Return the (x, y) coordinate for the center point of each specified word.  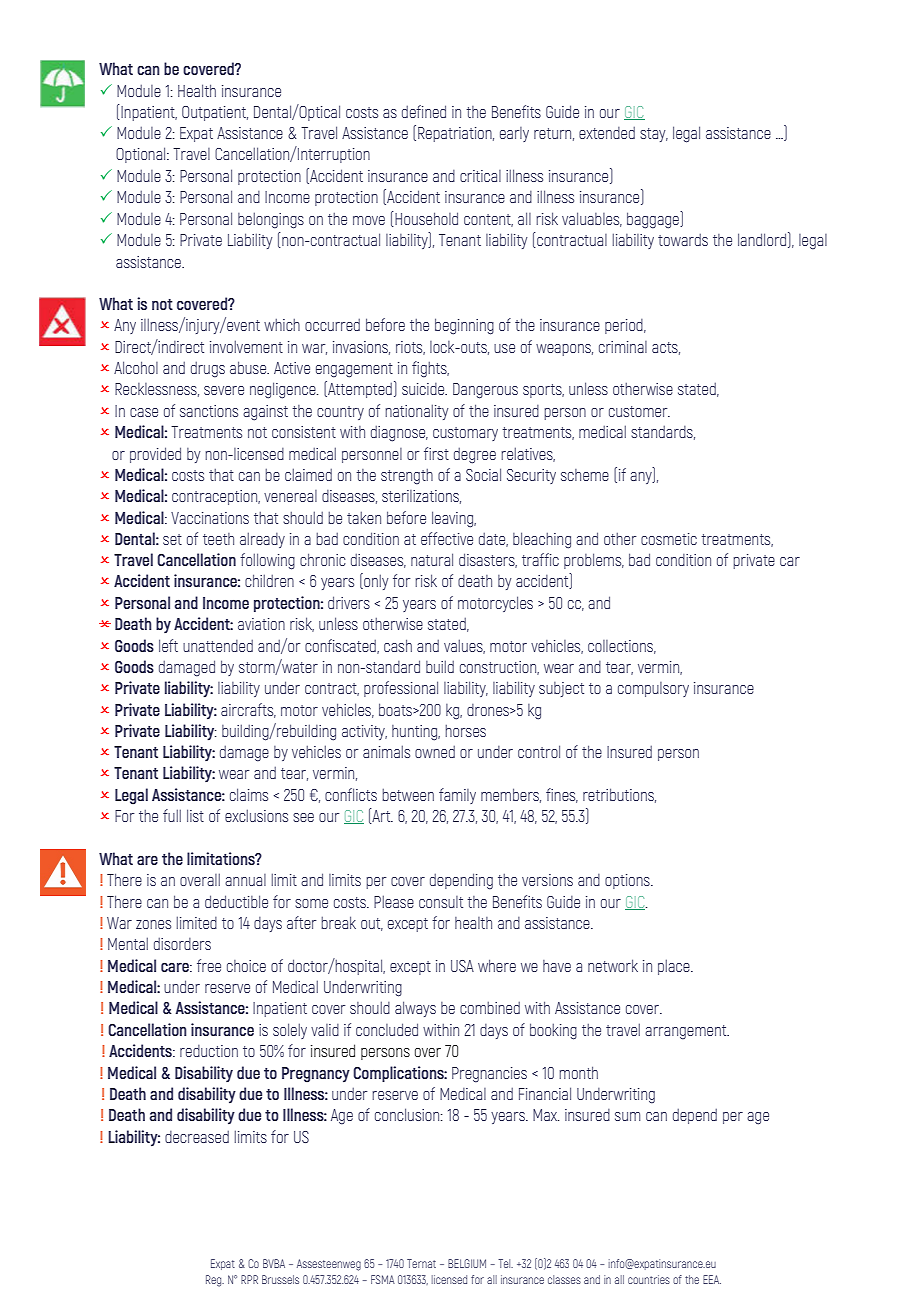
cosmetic (669, 539)
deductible (236, 901)
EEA (712, 1279)
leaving (453, 519)
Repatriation (456, 134)
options (628, 881)
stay (654, 135)
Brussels (280, 1279)
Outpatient (215, 113)
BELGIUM (467, 1263)
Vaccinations (210, 518)
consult (441, 902)
